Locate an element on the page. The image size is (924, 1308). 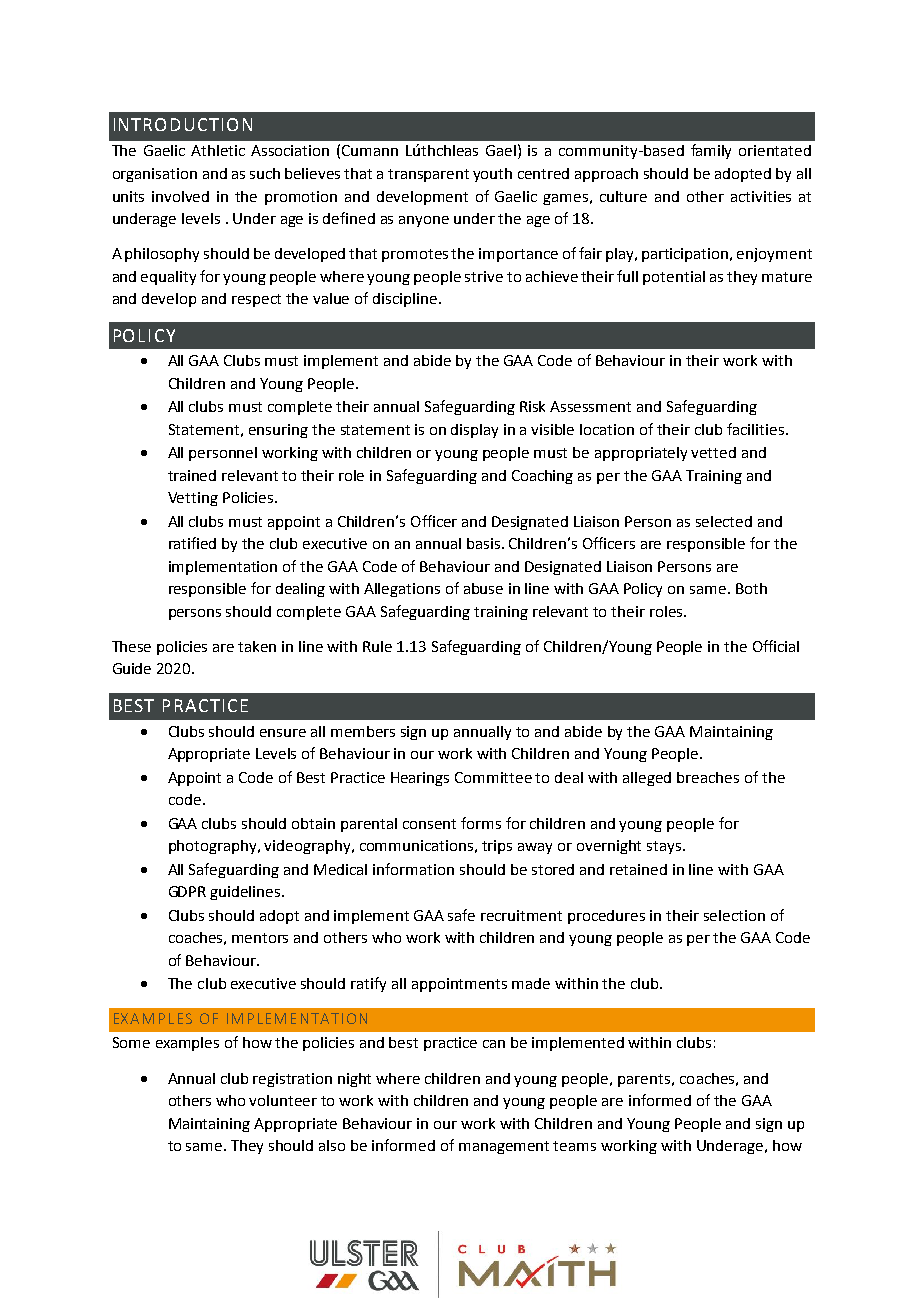
transparent is located at coordinates (428, 175).
